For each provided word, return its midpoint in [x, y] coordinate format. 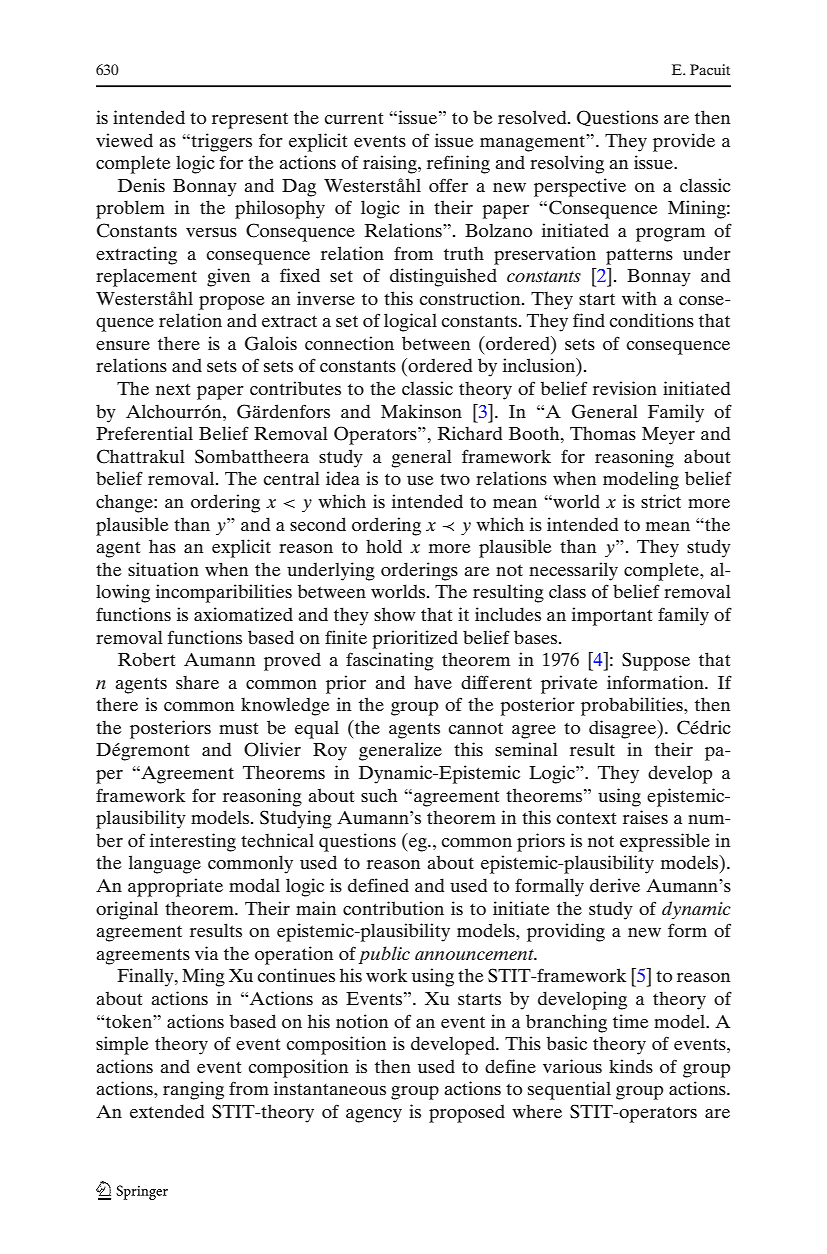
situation [163, 569]
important [612, 616]
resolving [567, 164]
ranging [193, 1090]
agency [374, 1116]
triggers [220, 142]
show [395, 614]
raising [391, 164]
